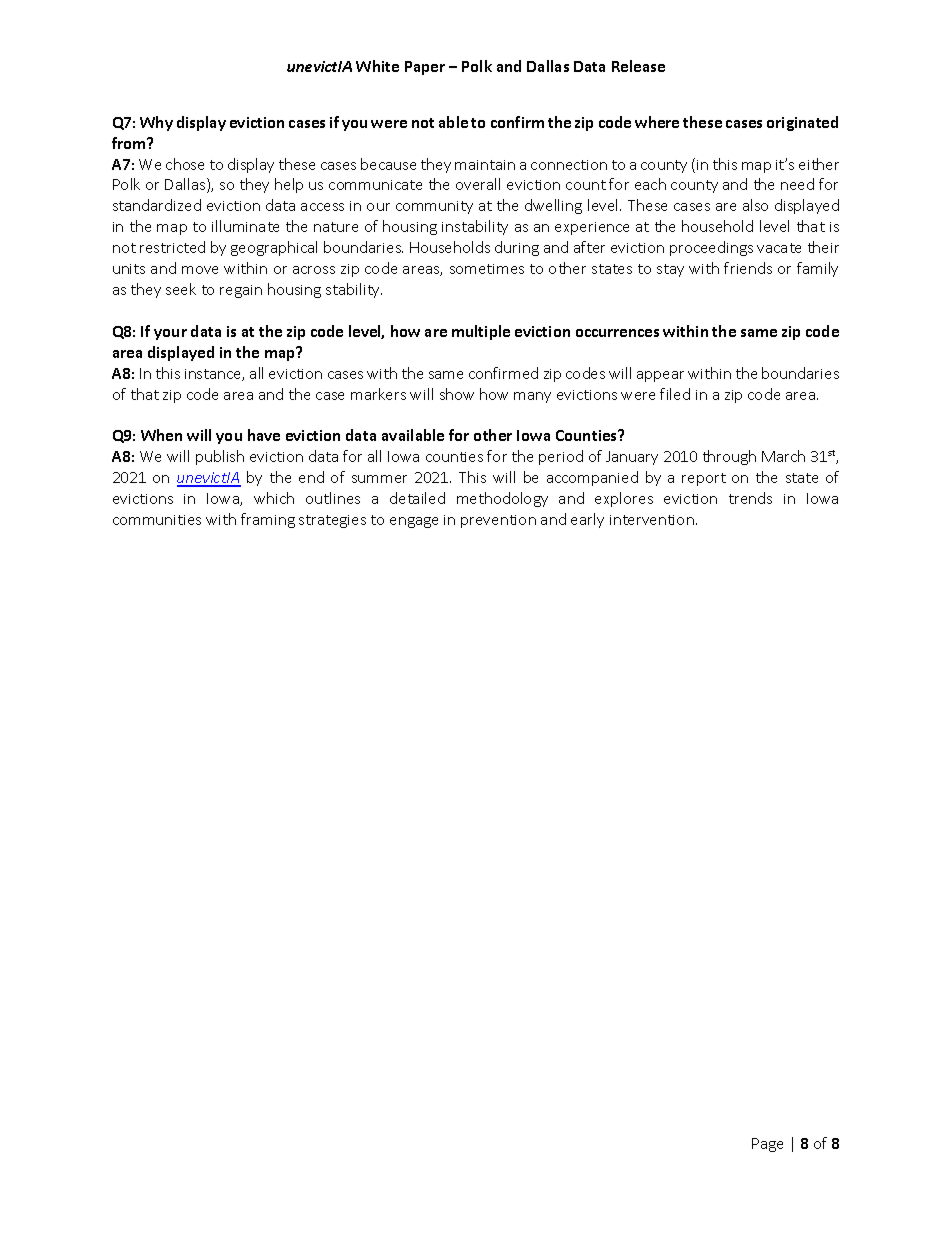  I want to click on framing, so click(268, 520).
